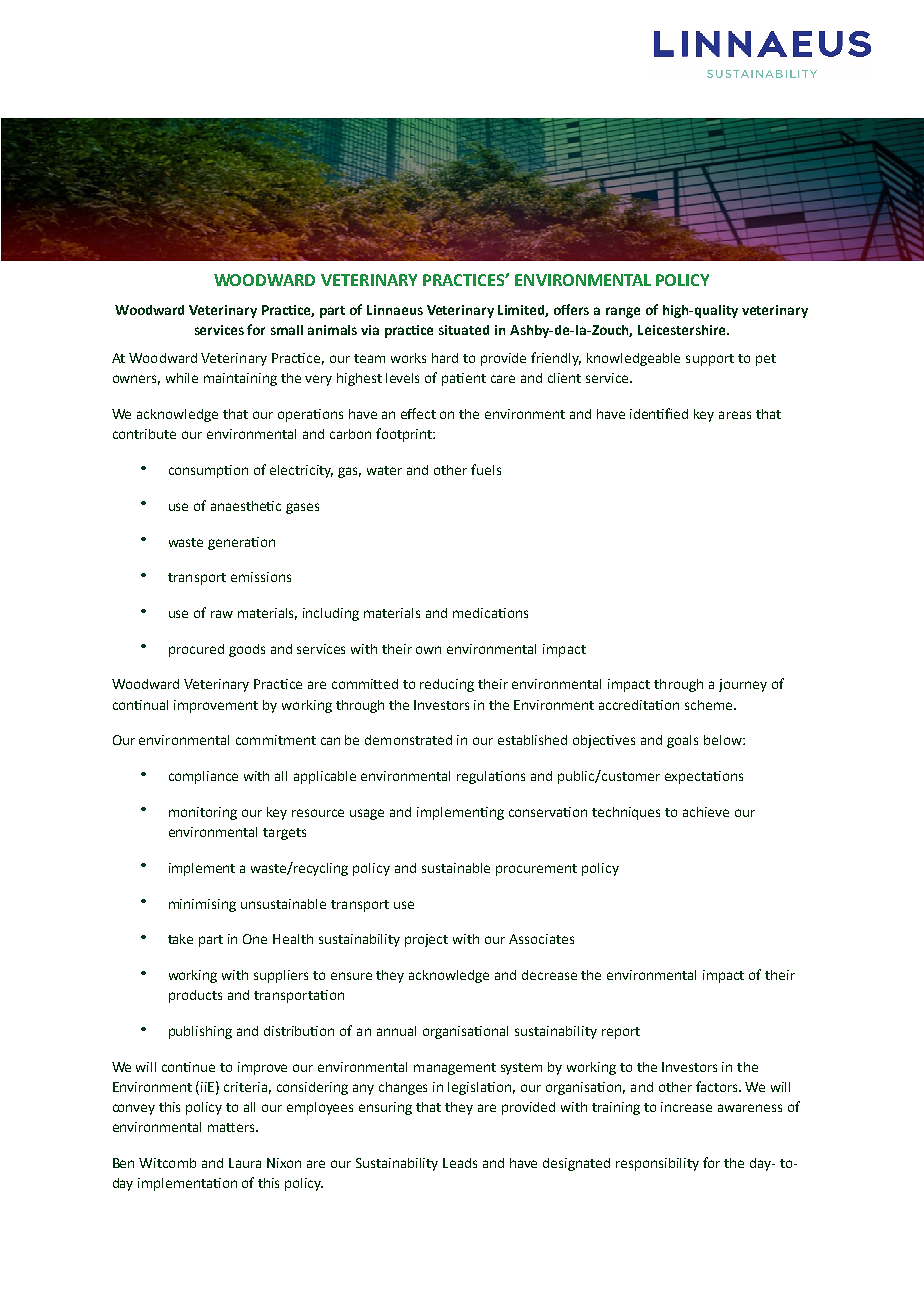 This screenshot has height=1308, width=924. Describe the element at coordinates (245, 1163) in the screenshot. I see `Laura` at that location.
